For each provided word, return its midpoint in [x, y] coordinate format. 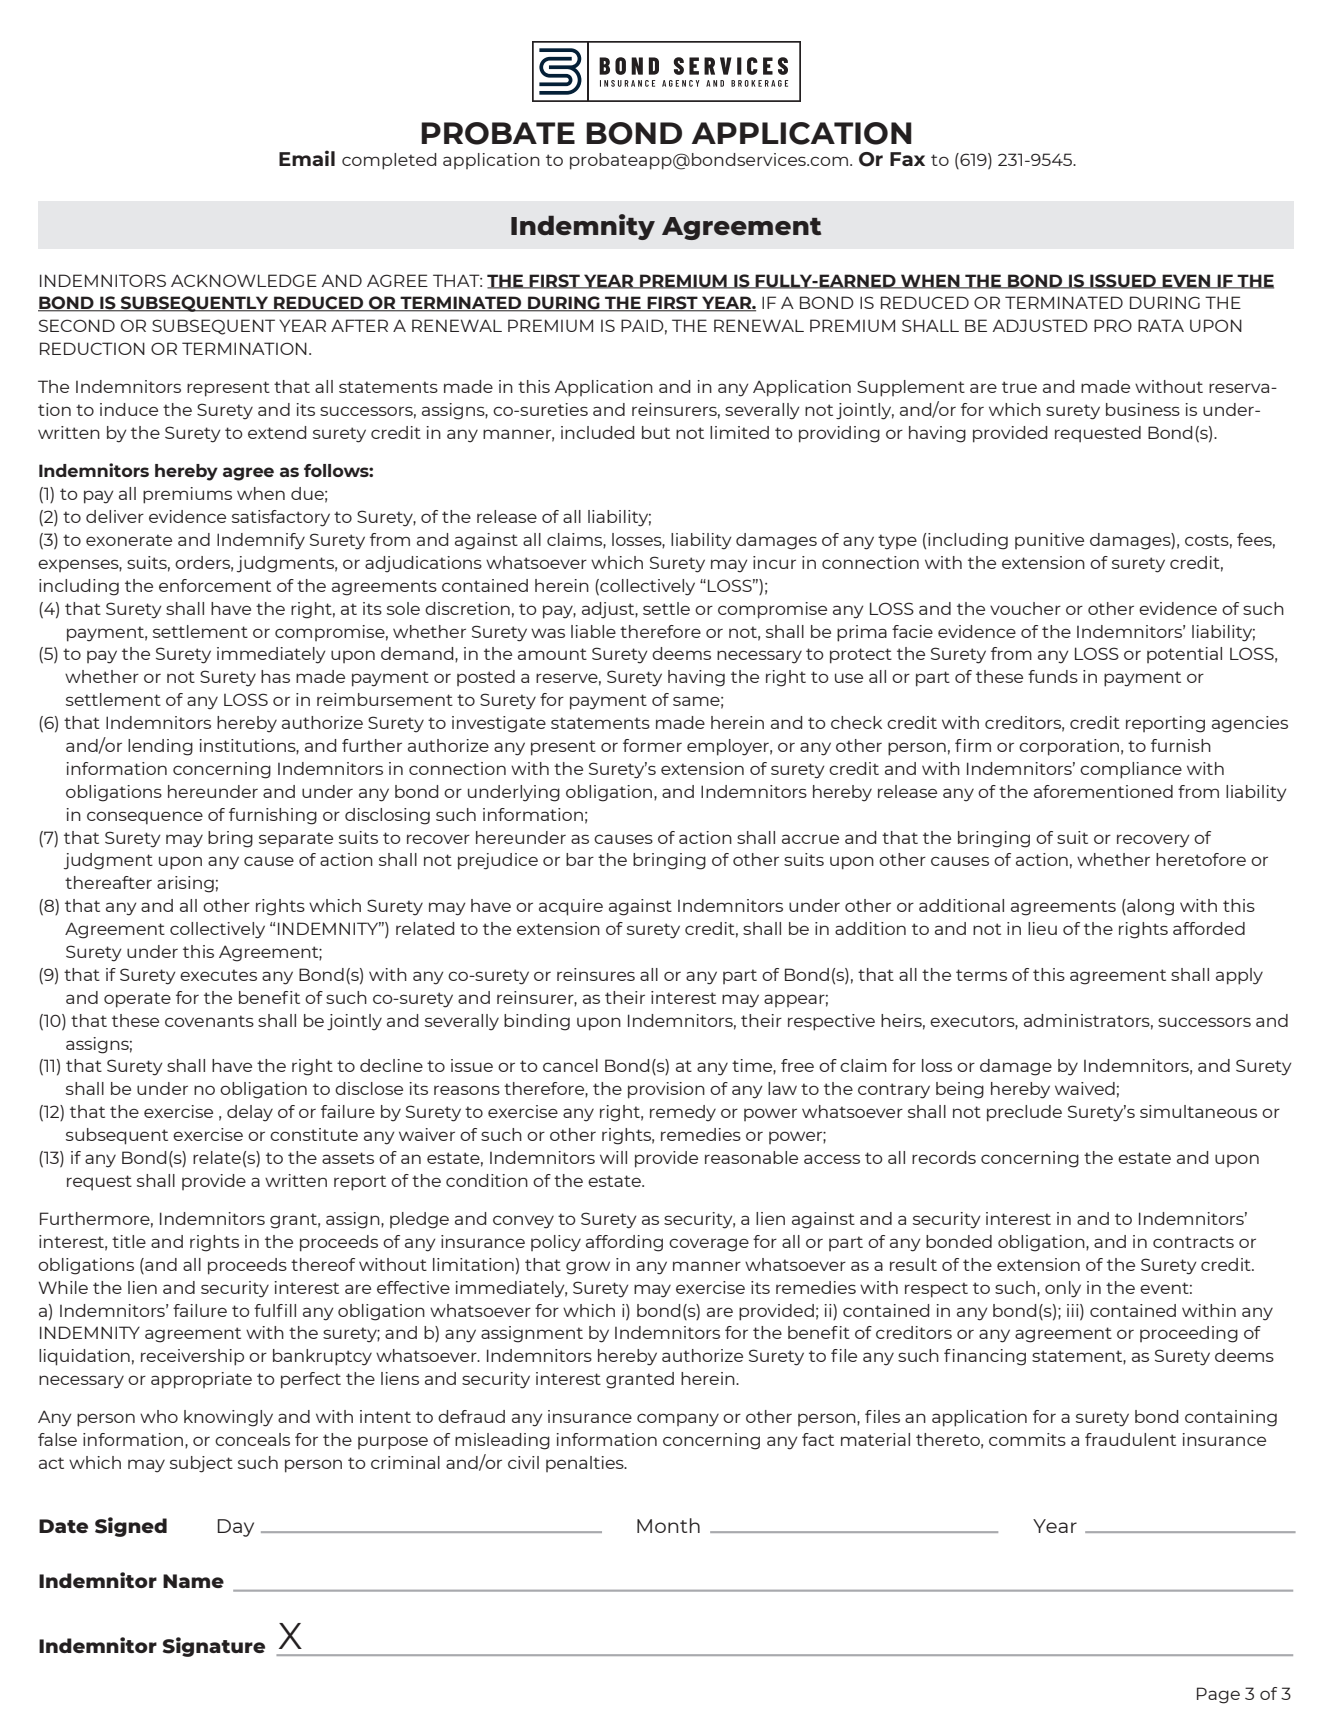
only [1063, 1289]
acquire [571, 907]
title [129, 1241]
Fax [907, 159]
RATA [1161, 325]
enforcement [215, 585]
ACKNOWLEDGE [244, 280]
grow [588, 1268]
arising [185, 884]
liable [593, 631]
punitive [1049, 541]
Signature [214, 1647]
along [1149, 907]
